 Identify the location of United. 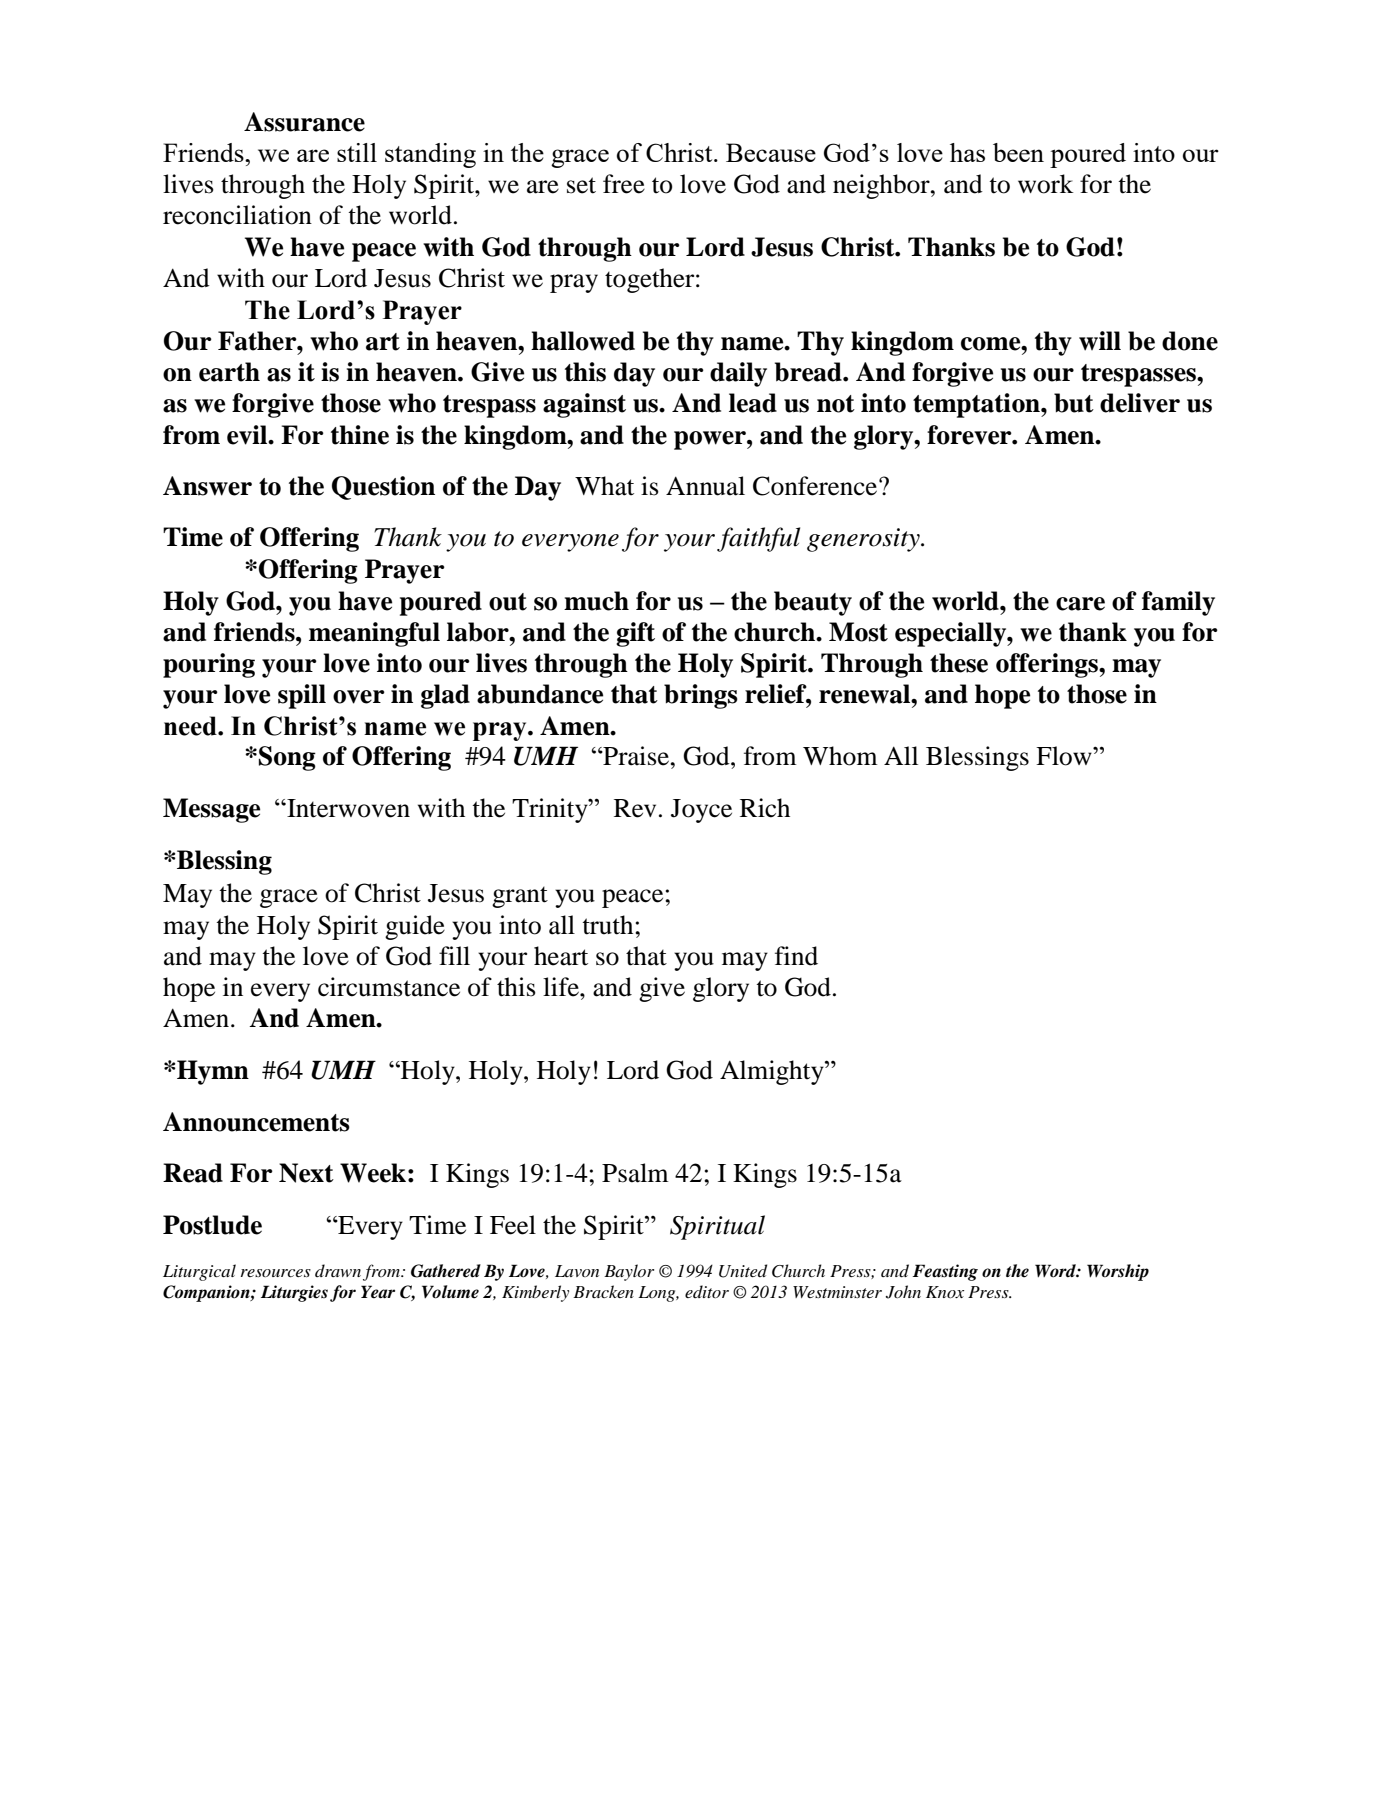
(743, 1271).
